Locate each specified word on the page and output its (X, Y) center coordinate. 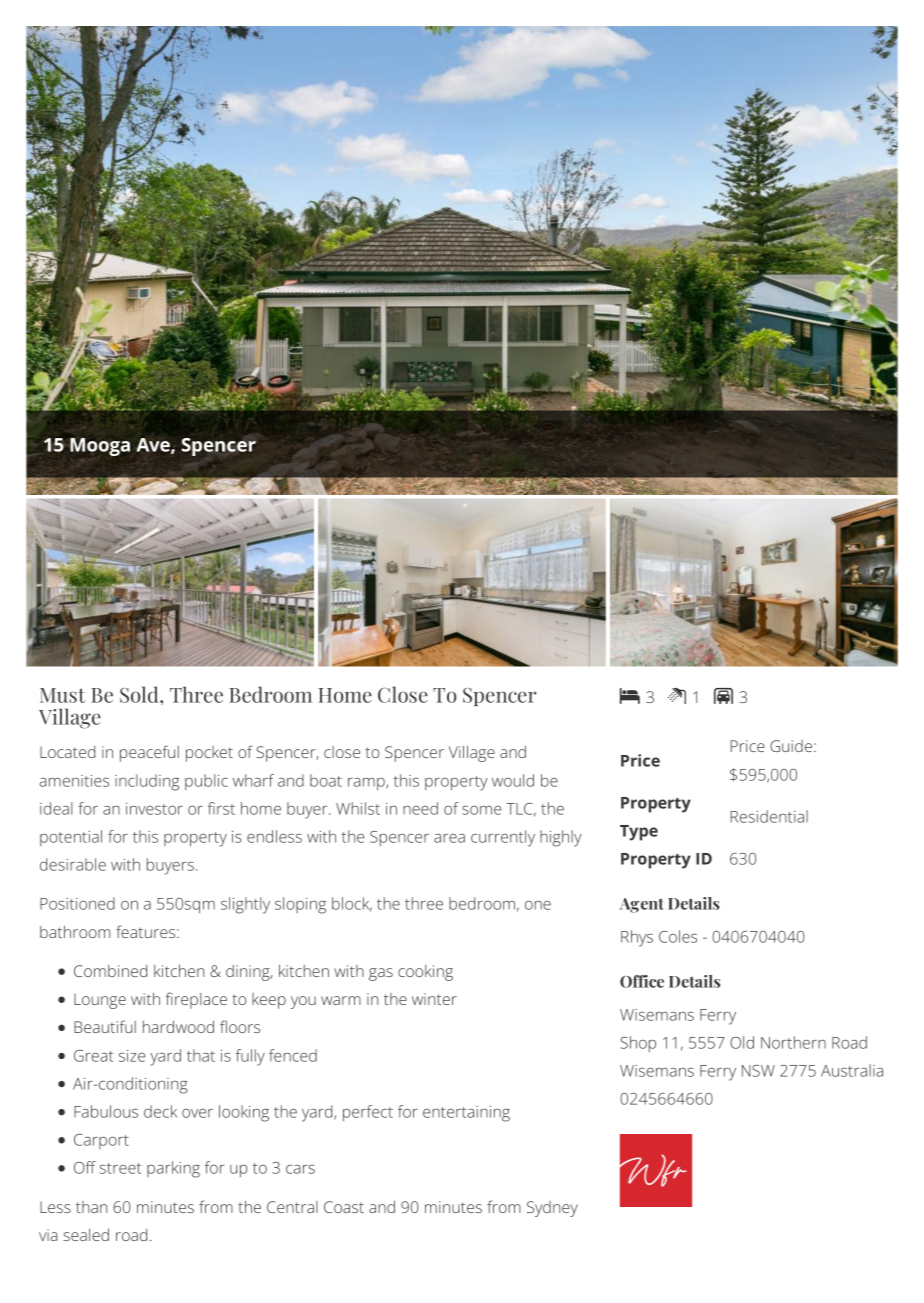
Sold (140, 694)
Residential (769, 816)
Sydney (552, 1209)
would (513, 780)
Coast (344, 1207)
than (91, 1207)
